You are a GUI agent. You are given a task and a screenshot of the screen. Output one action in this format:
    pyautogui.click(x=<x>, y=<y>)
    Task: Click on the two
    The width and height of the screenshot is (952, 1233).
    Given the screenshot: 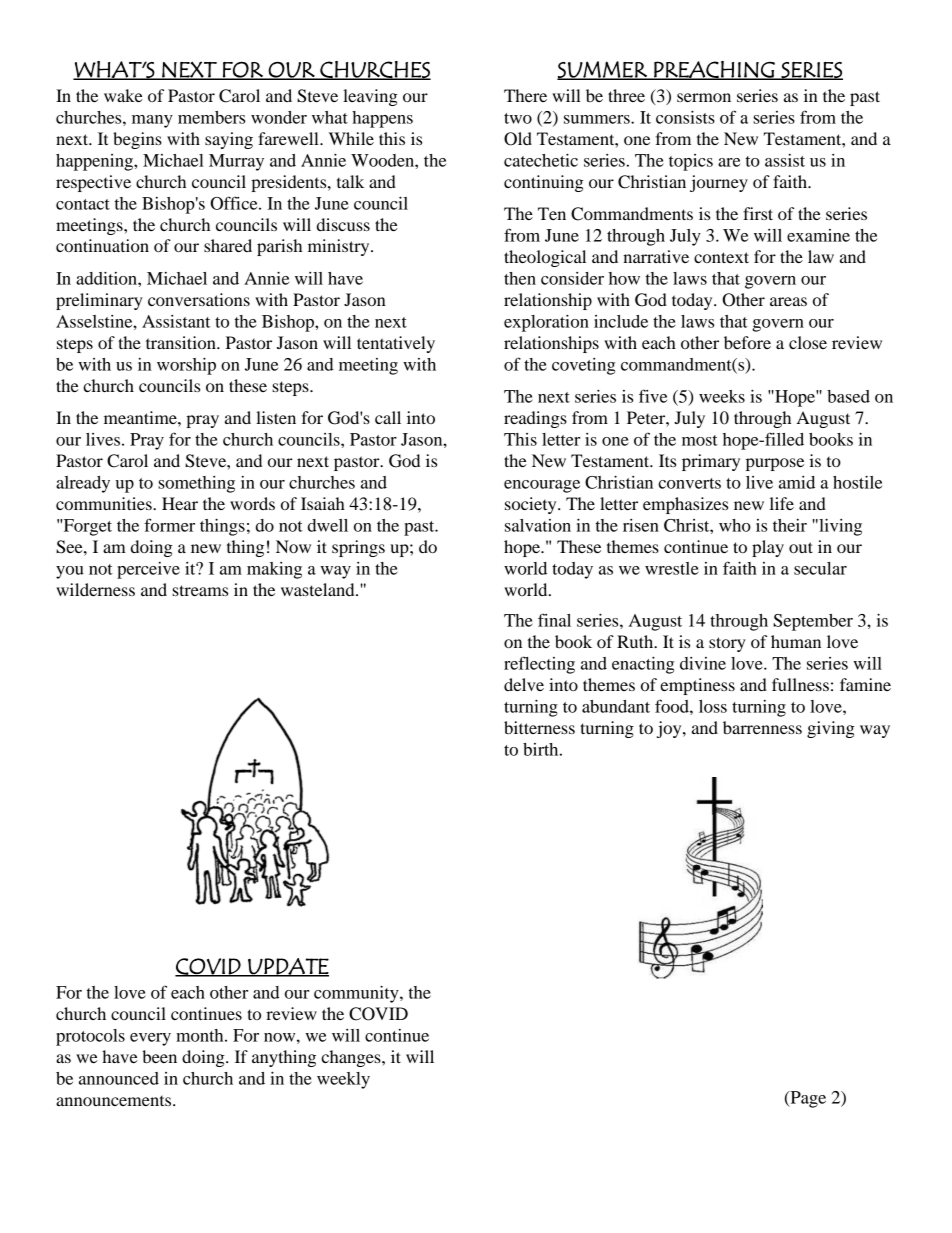 What is the action you would take?
    pyautogui.click(x=518, y=118)
